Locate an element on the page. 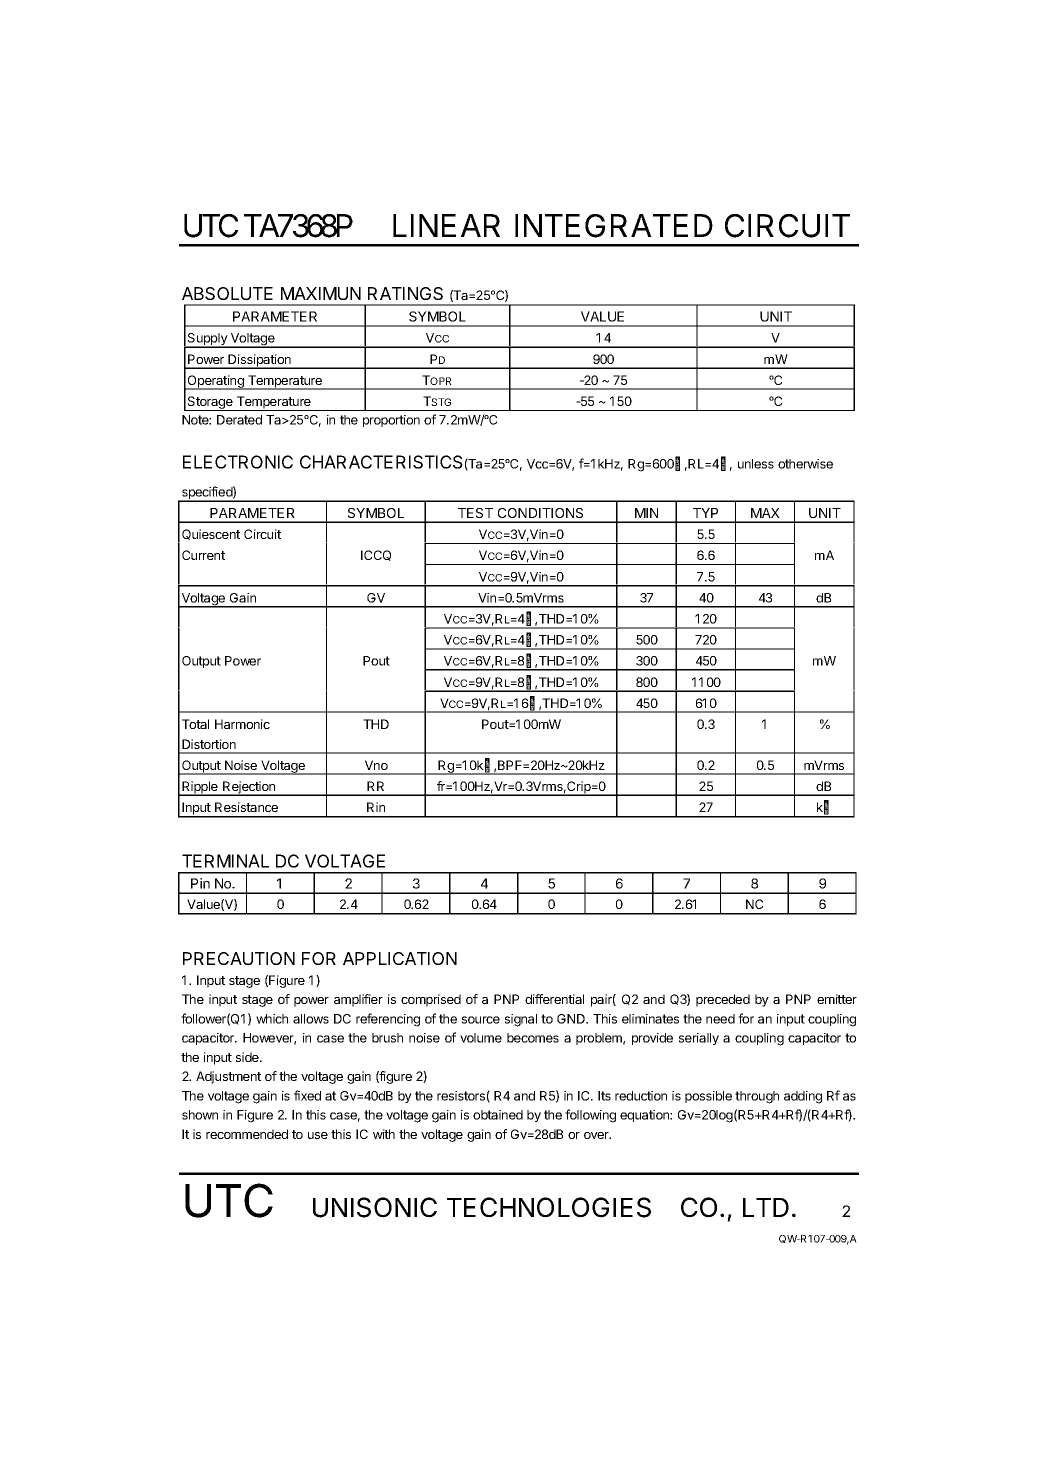  otherwise is located at coordinates (805, 464).
